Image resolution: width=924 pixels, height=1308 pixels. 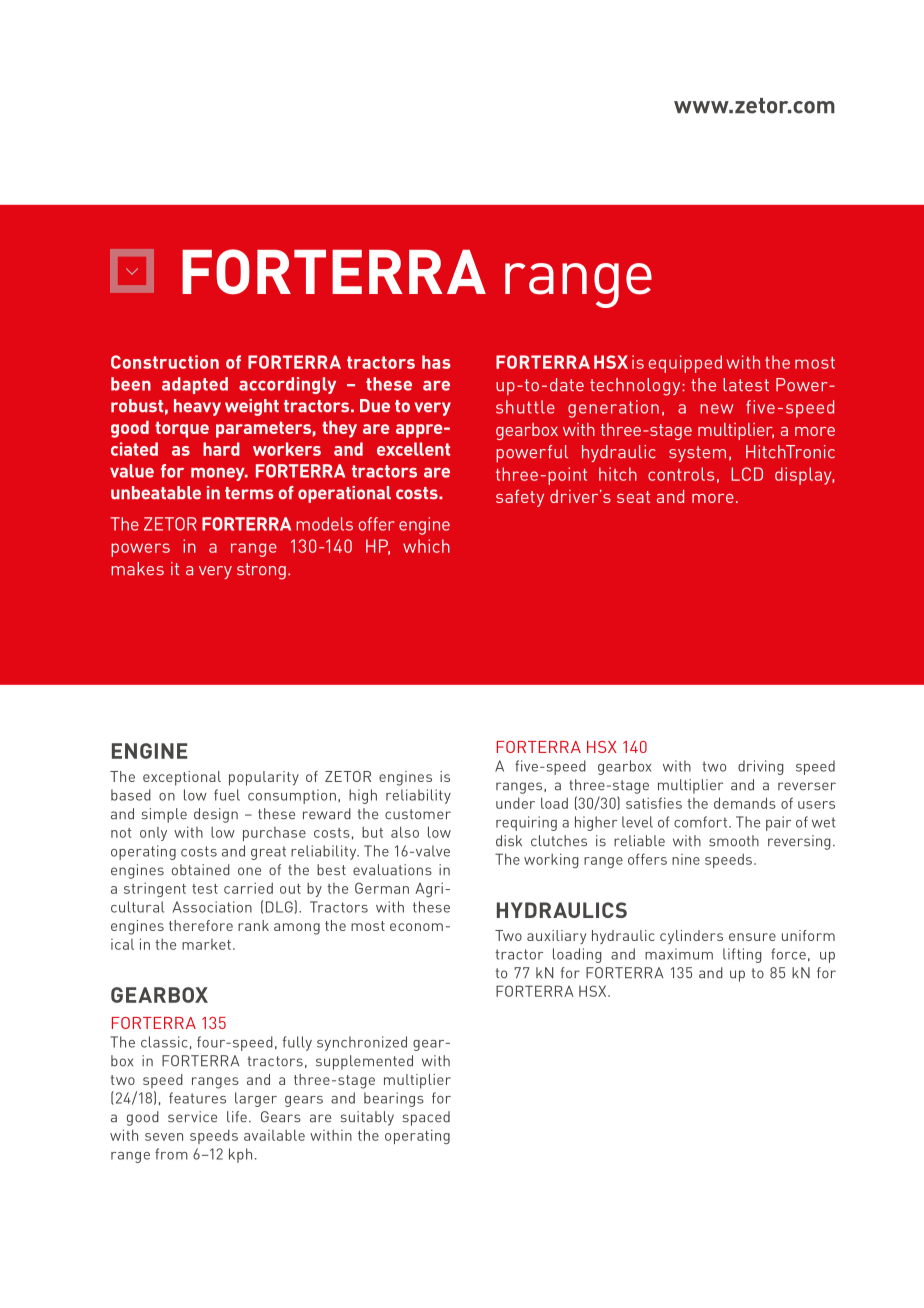 I want to click on under, so click(x=515, y=803).
